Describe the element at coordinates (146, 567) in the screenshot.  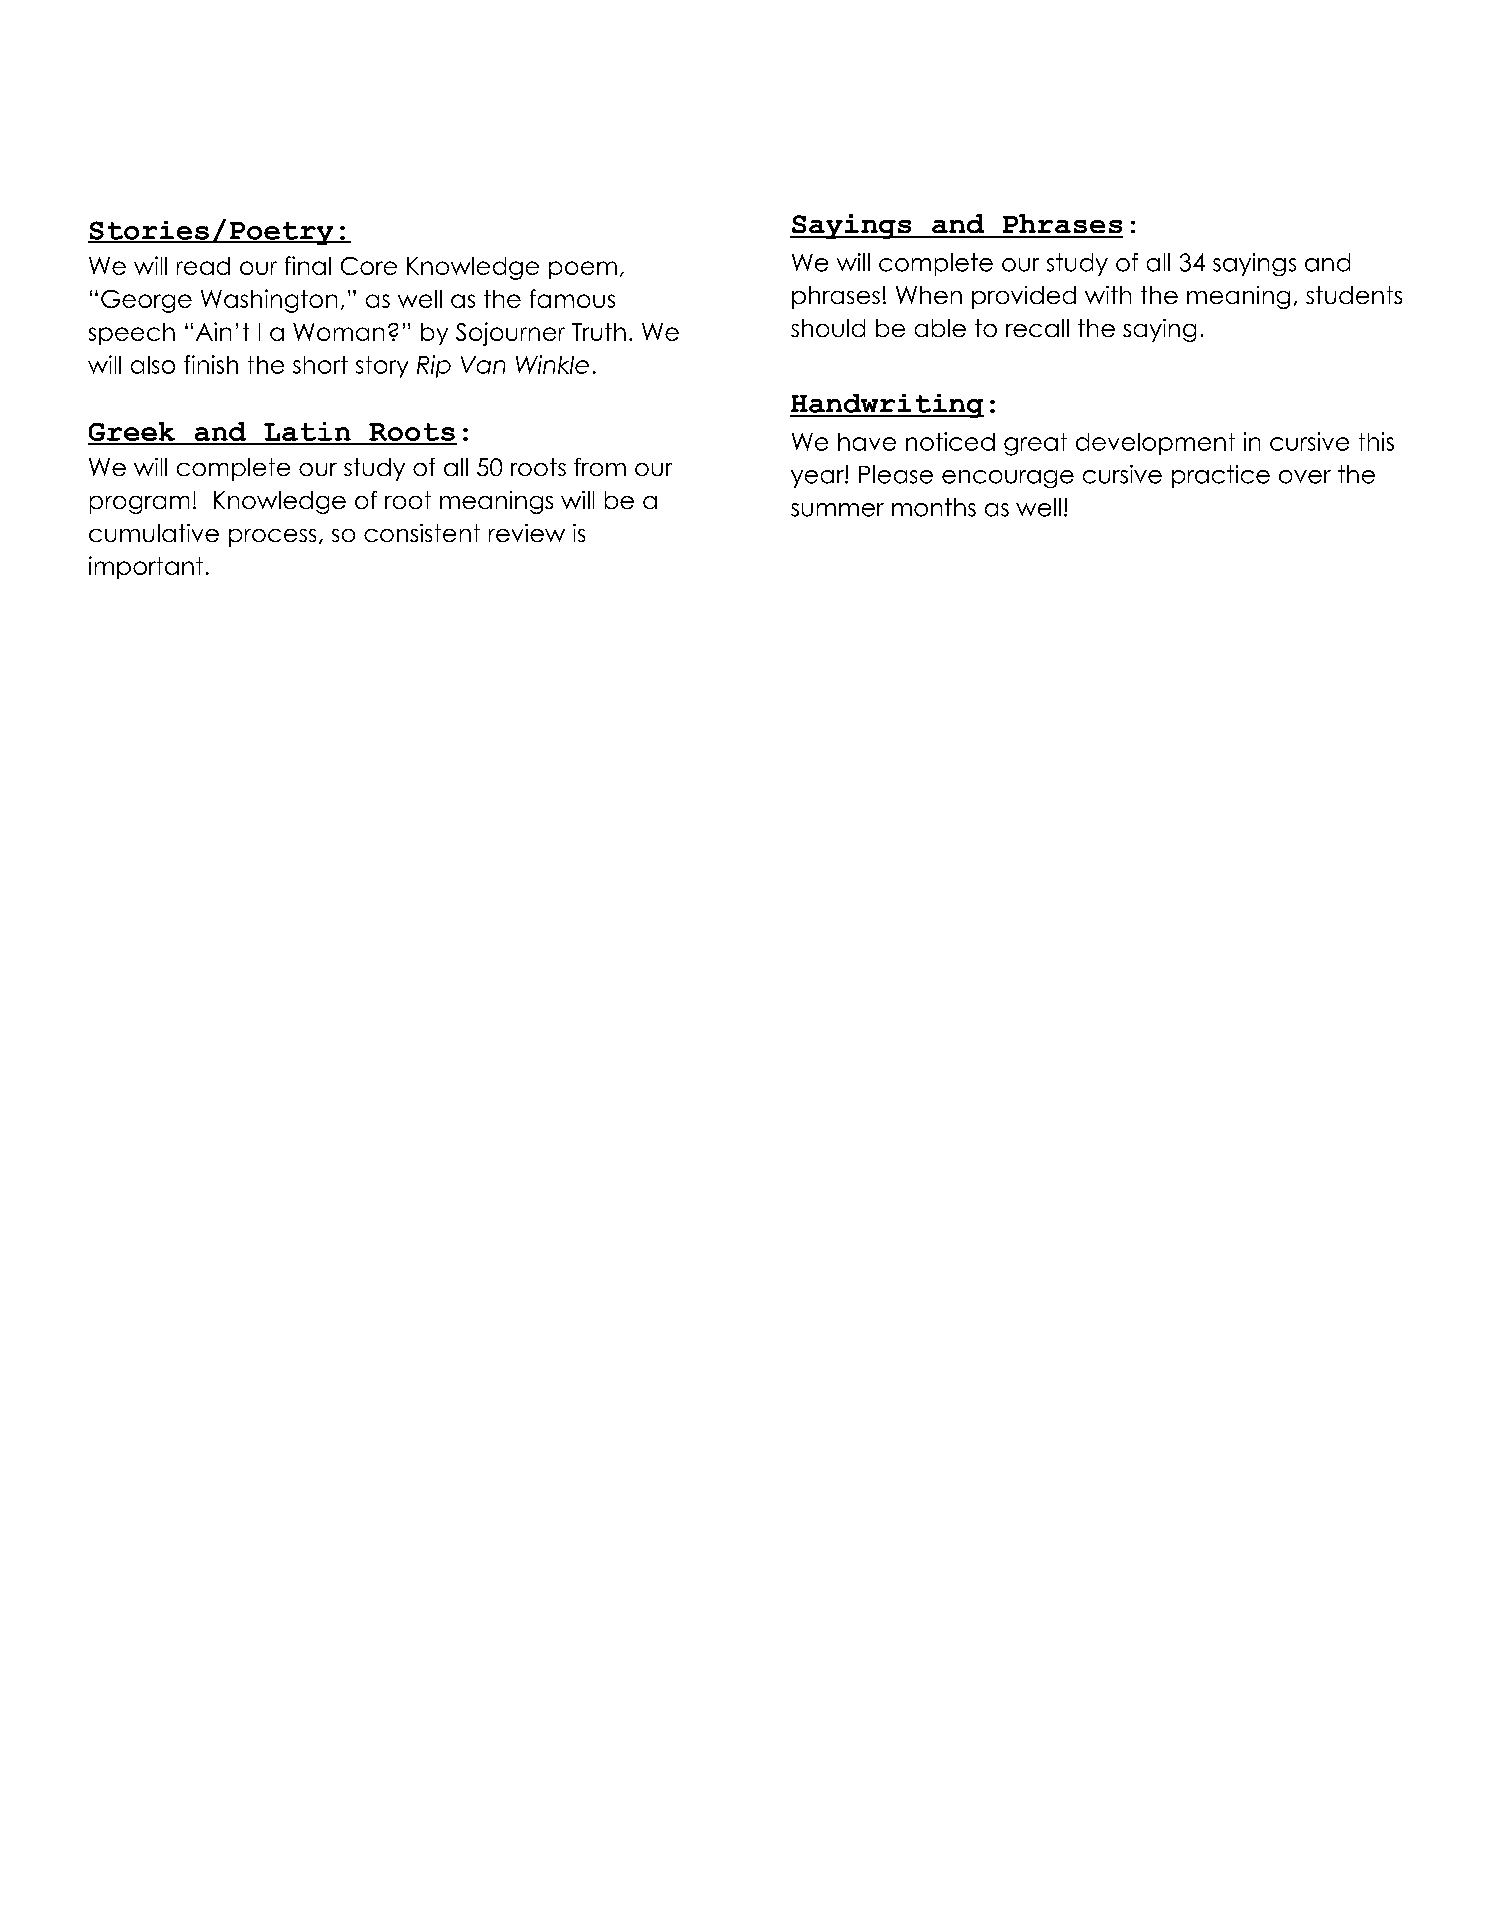
I see `important` at that location.
